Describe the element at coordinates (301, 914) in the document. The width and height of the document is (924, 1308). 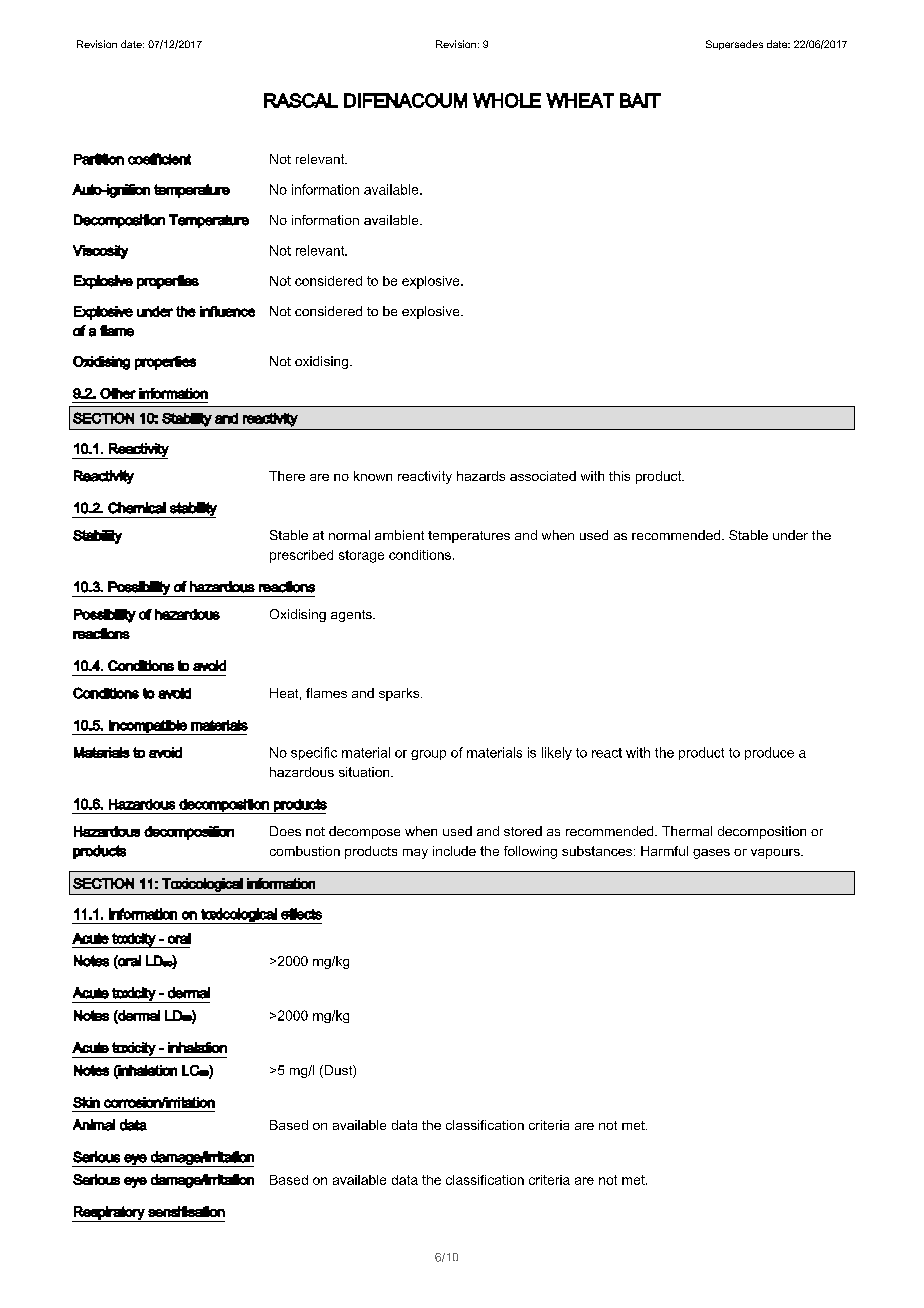
I see `effects` at that location.
